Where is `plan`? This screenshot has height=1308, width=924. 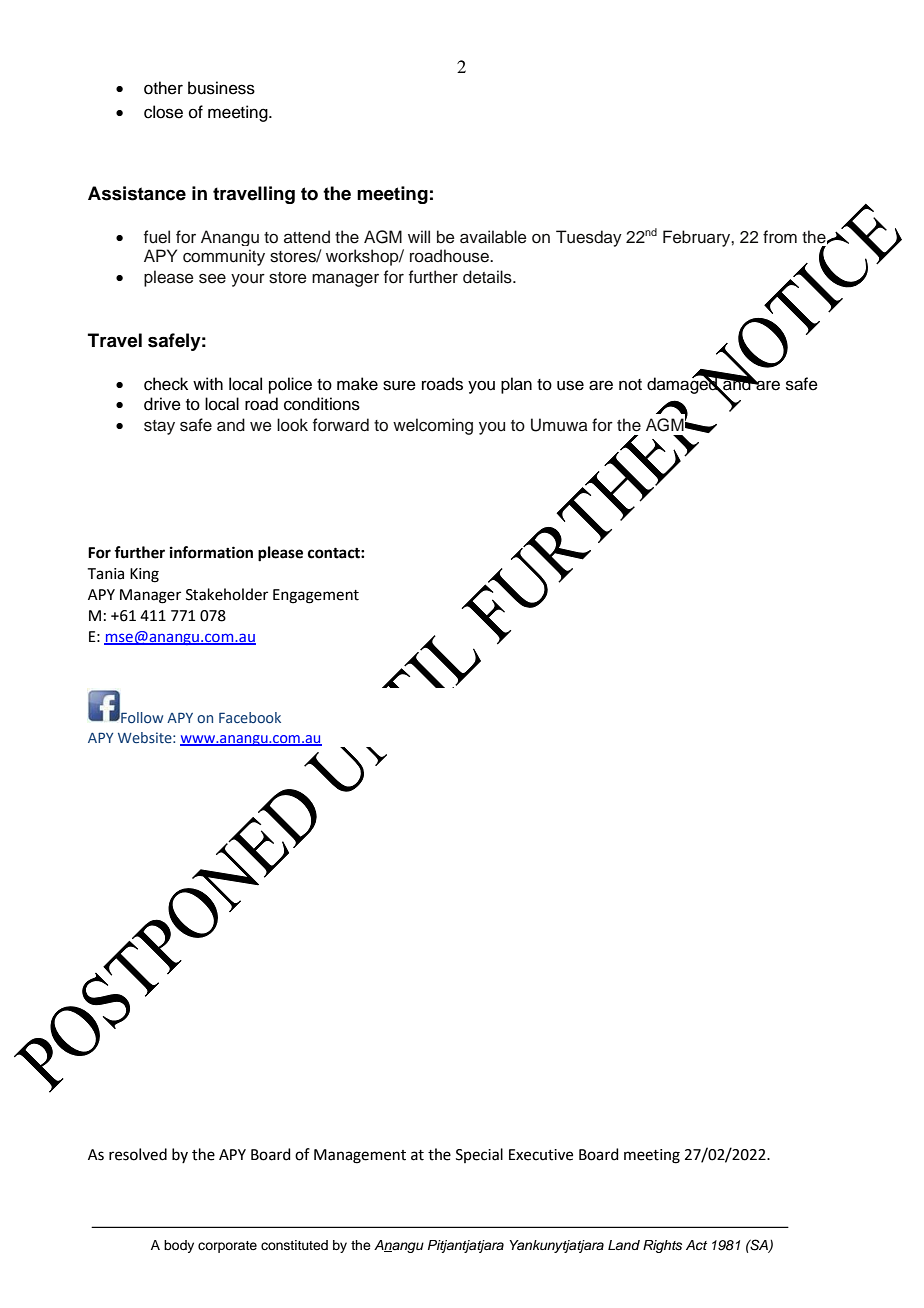
plan is located at coordinates (516, 385).
